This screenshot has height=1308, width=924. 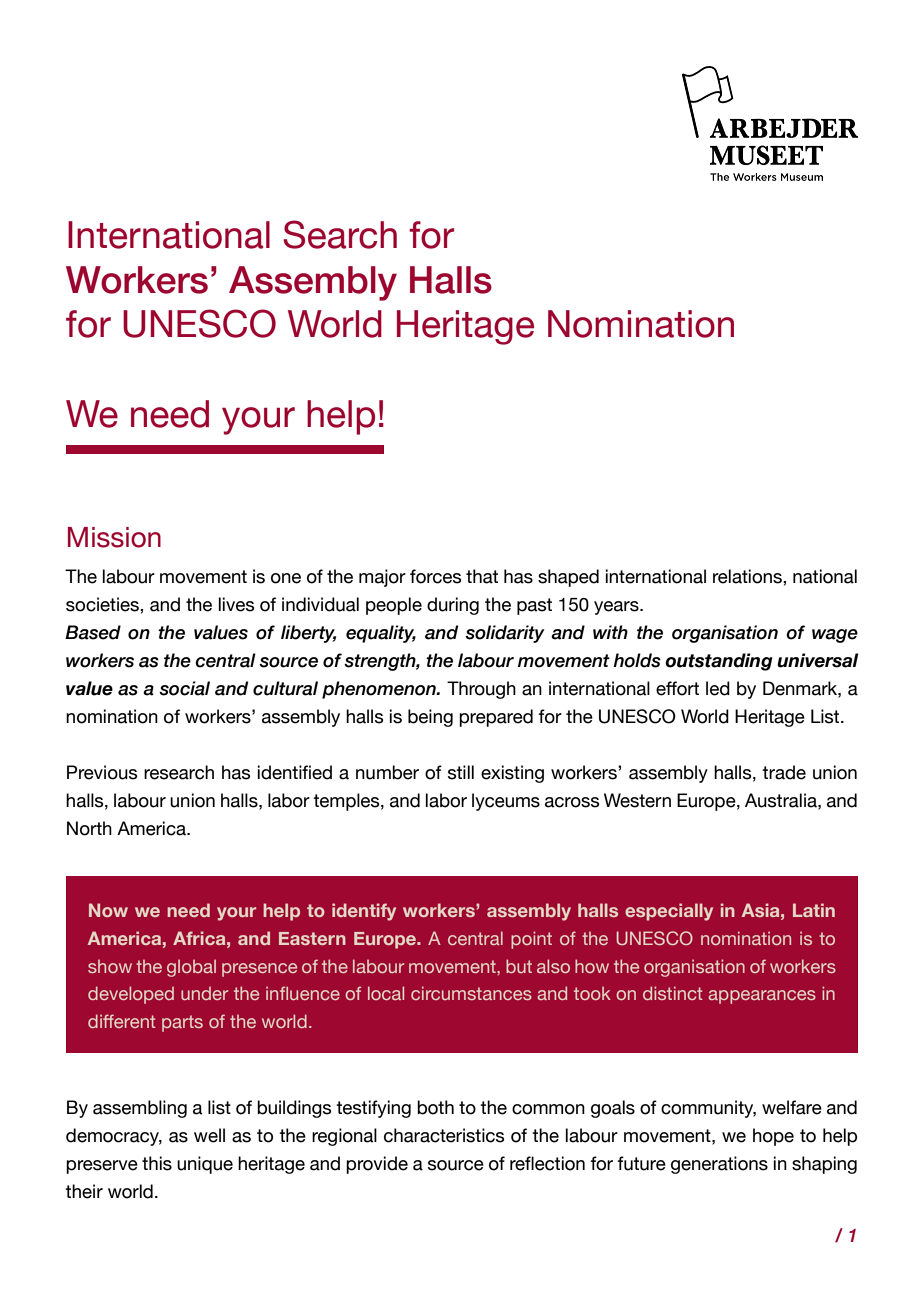 What do you see at coordinates (719, 1165) in the screenshot?
I see `generations` at bounding box center [719, 1165].
